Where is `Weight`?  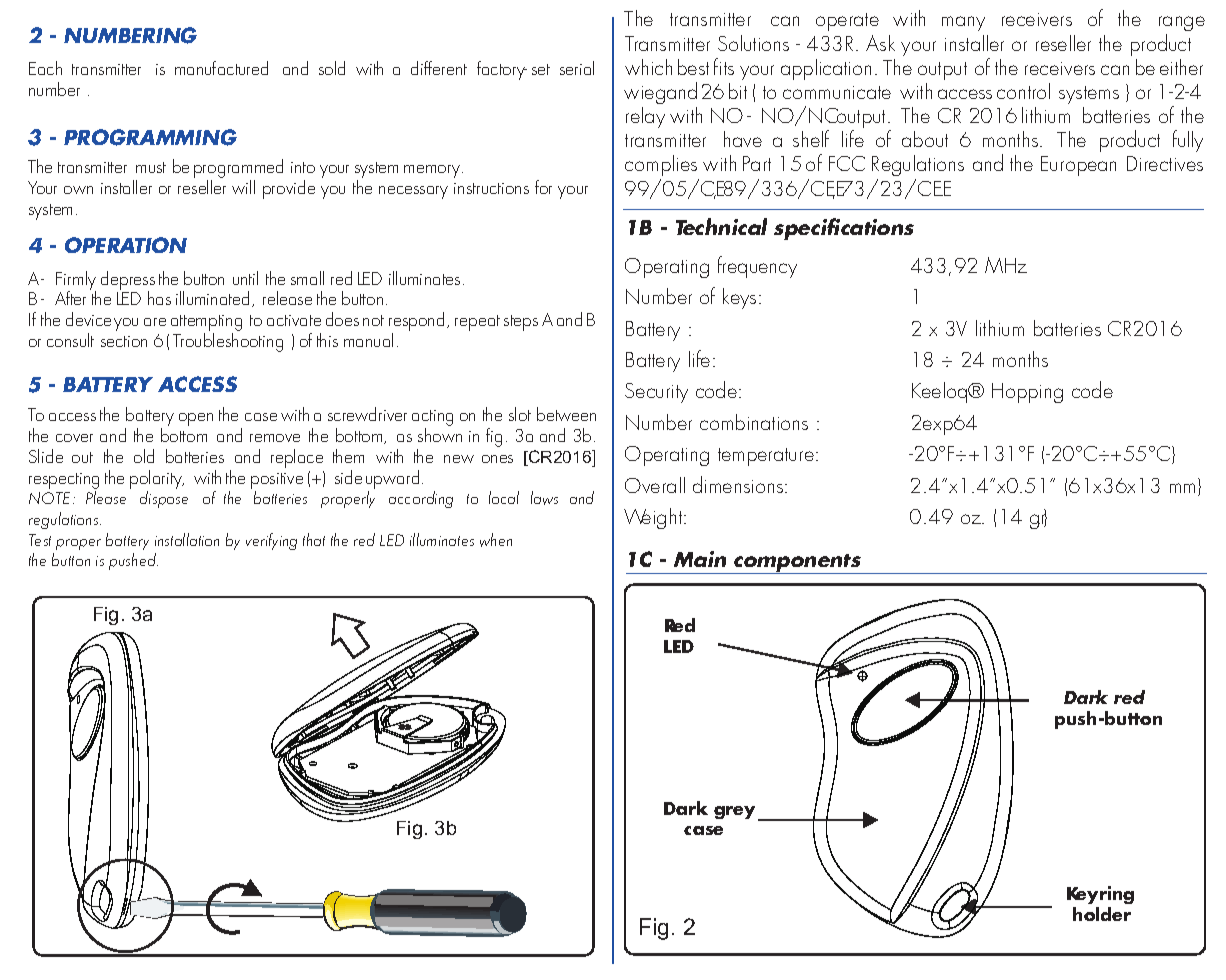
Weight is located at coordinates (654, 518).
